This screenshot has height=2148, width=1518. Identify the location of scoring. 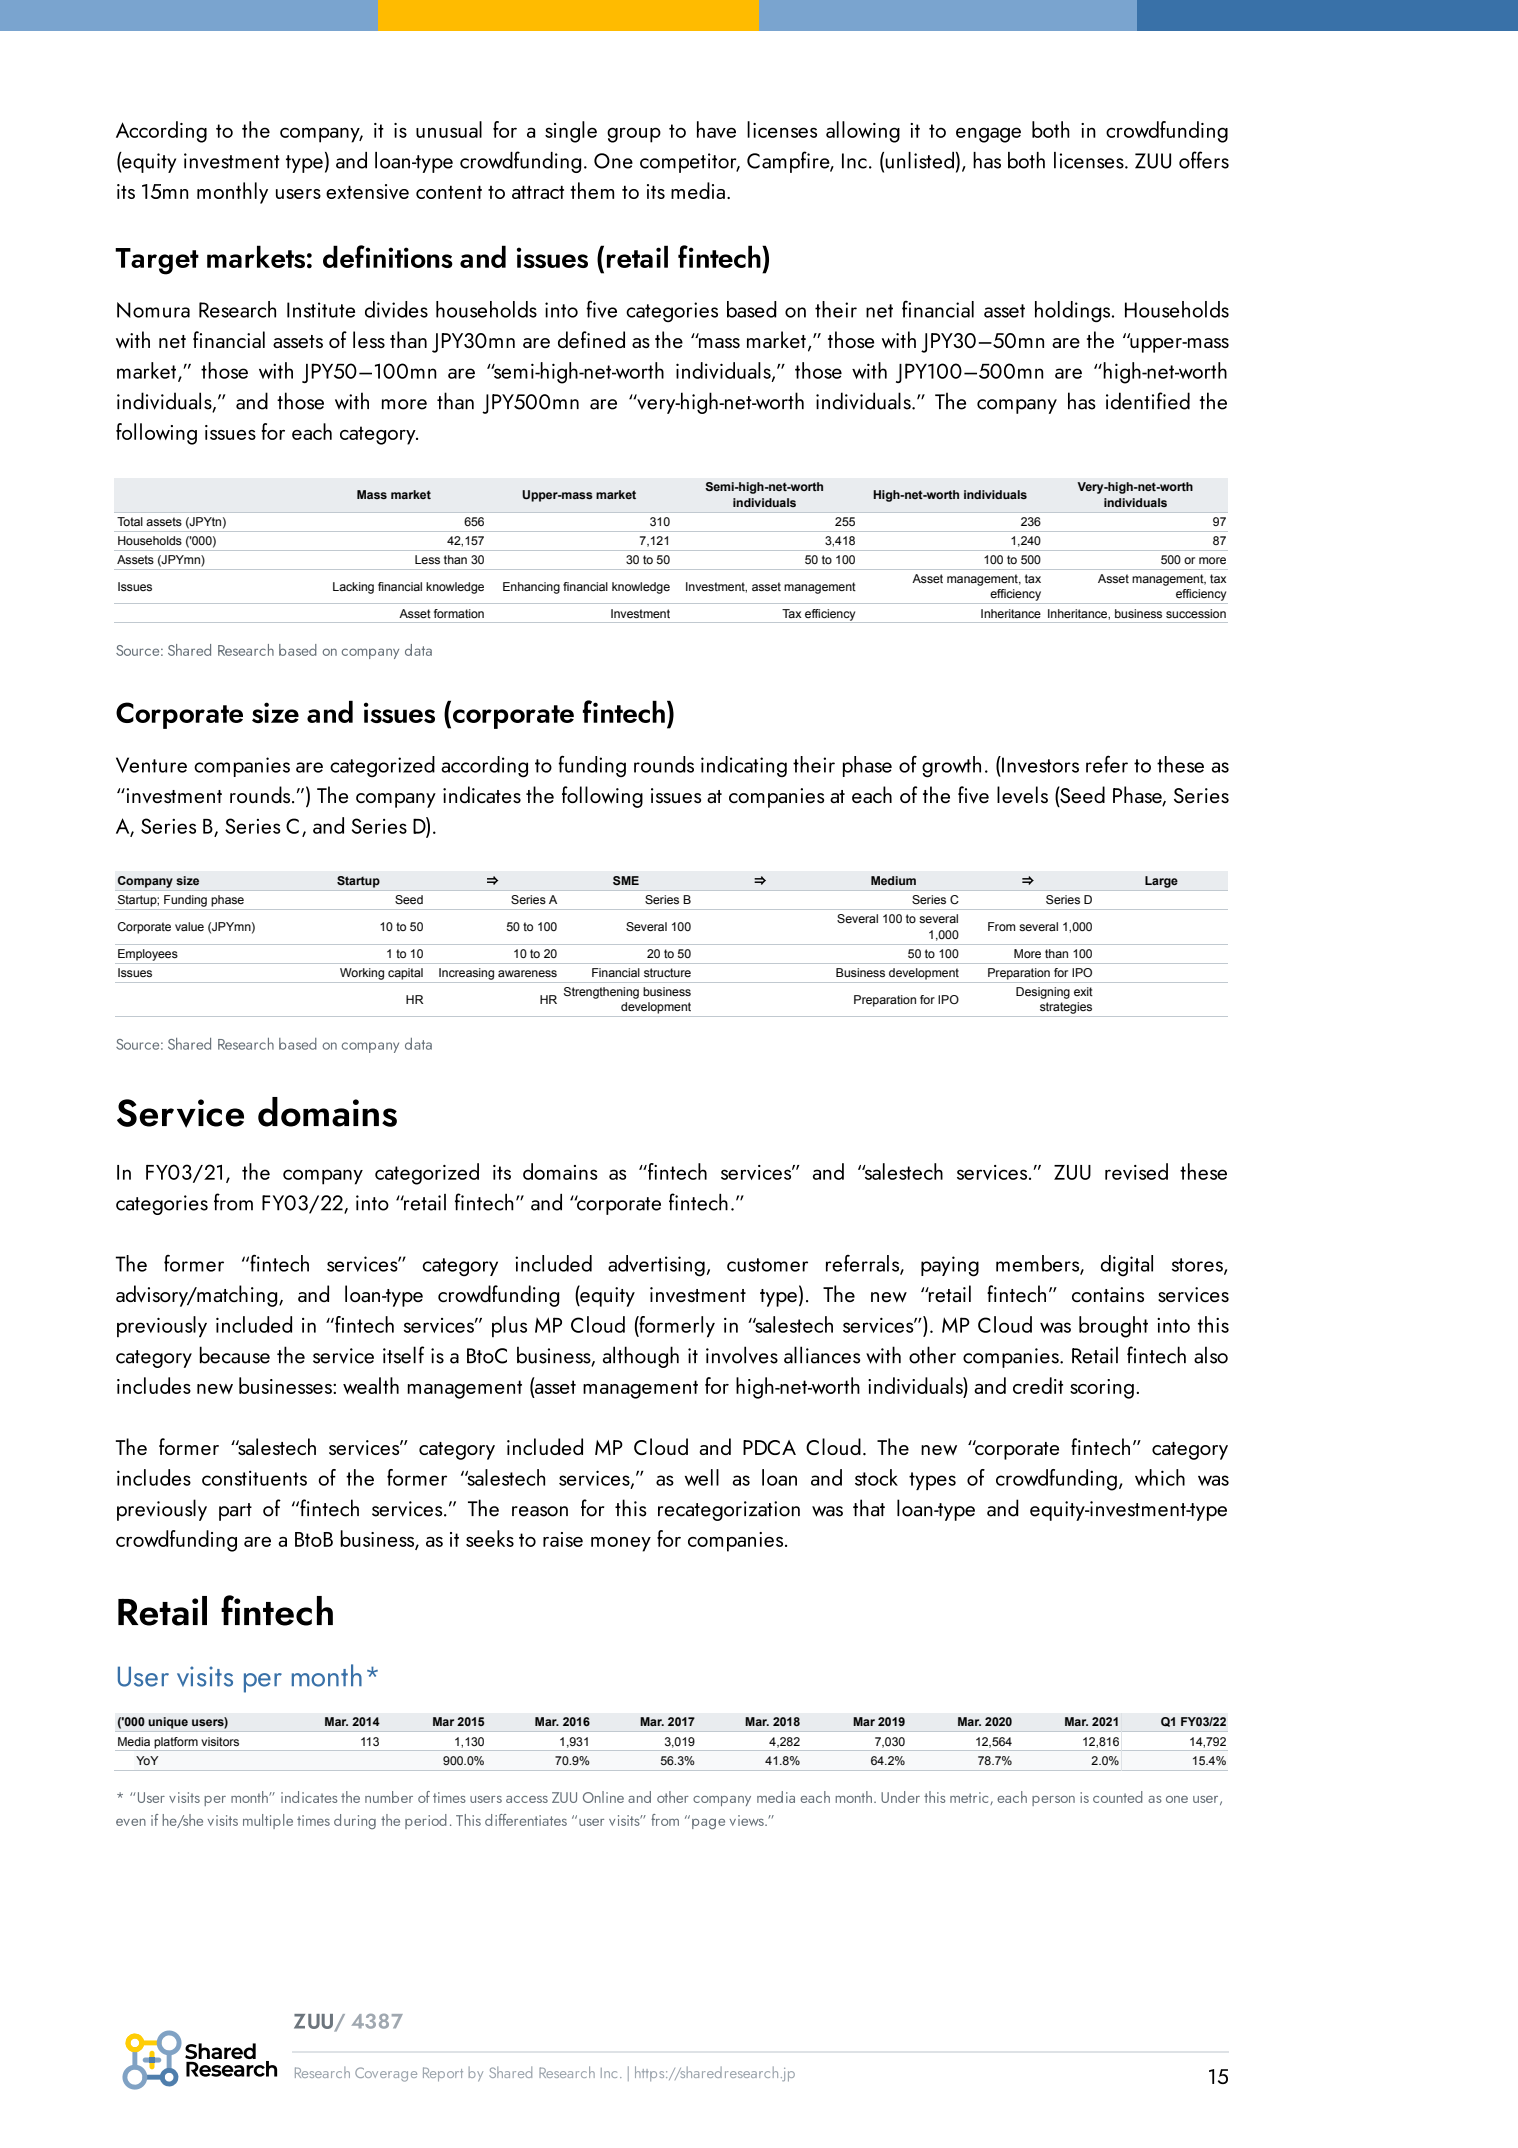
(1102, 1389).
